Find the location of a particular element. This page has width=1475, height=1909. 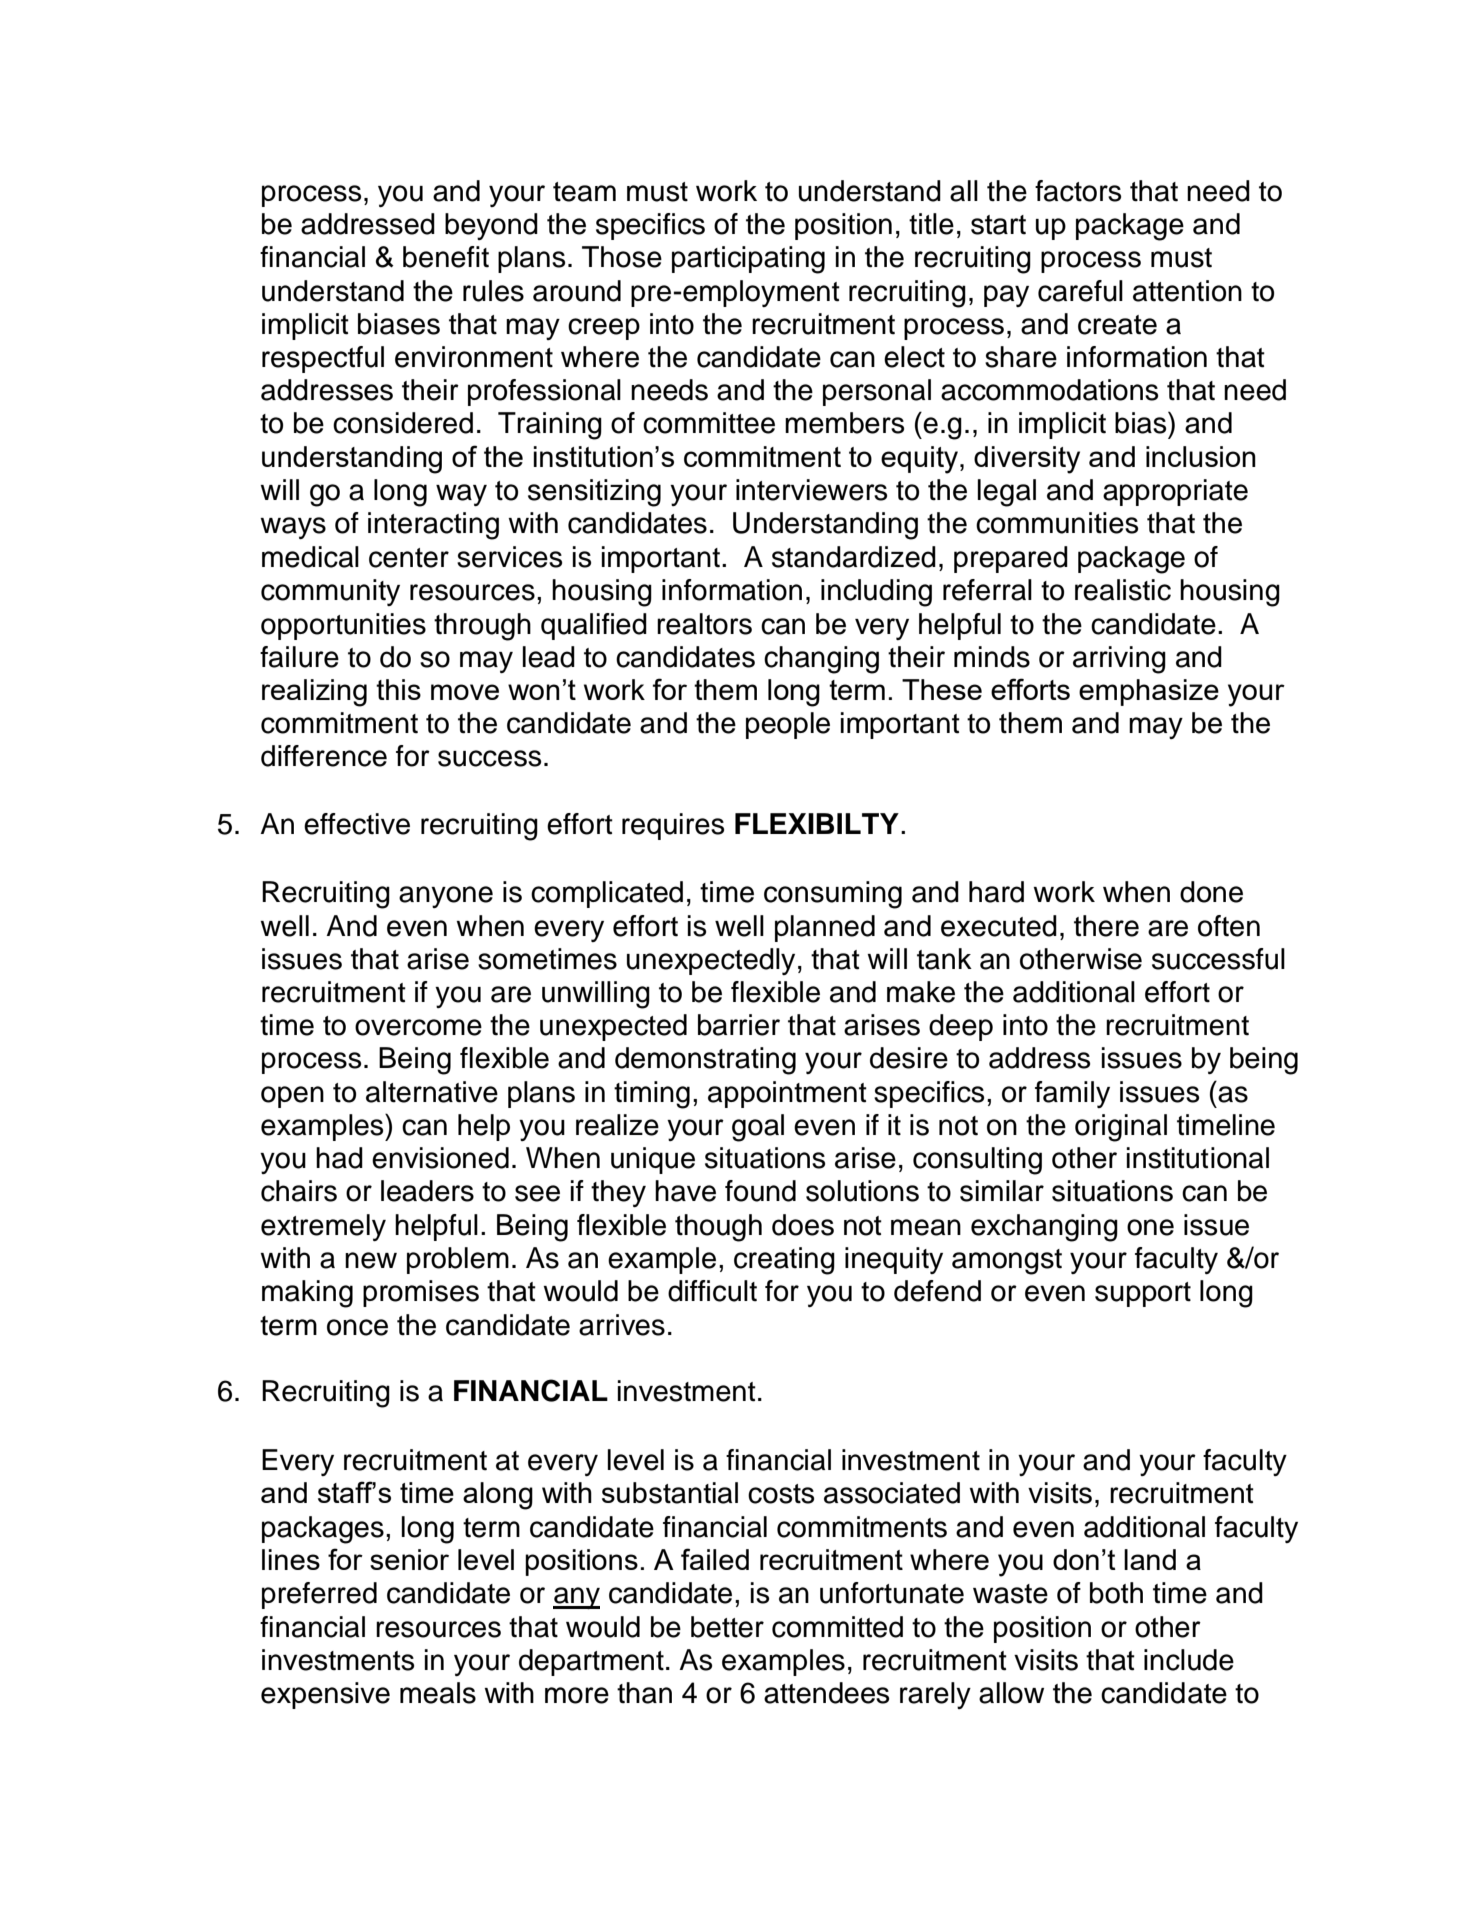

realistic is located at coordinates (1123, 590).
